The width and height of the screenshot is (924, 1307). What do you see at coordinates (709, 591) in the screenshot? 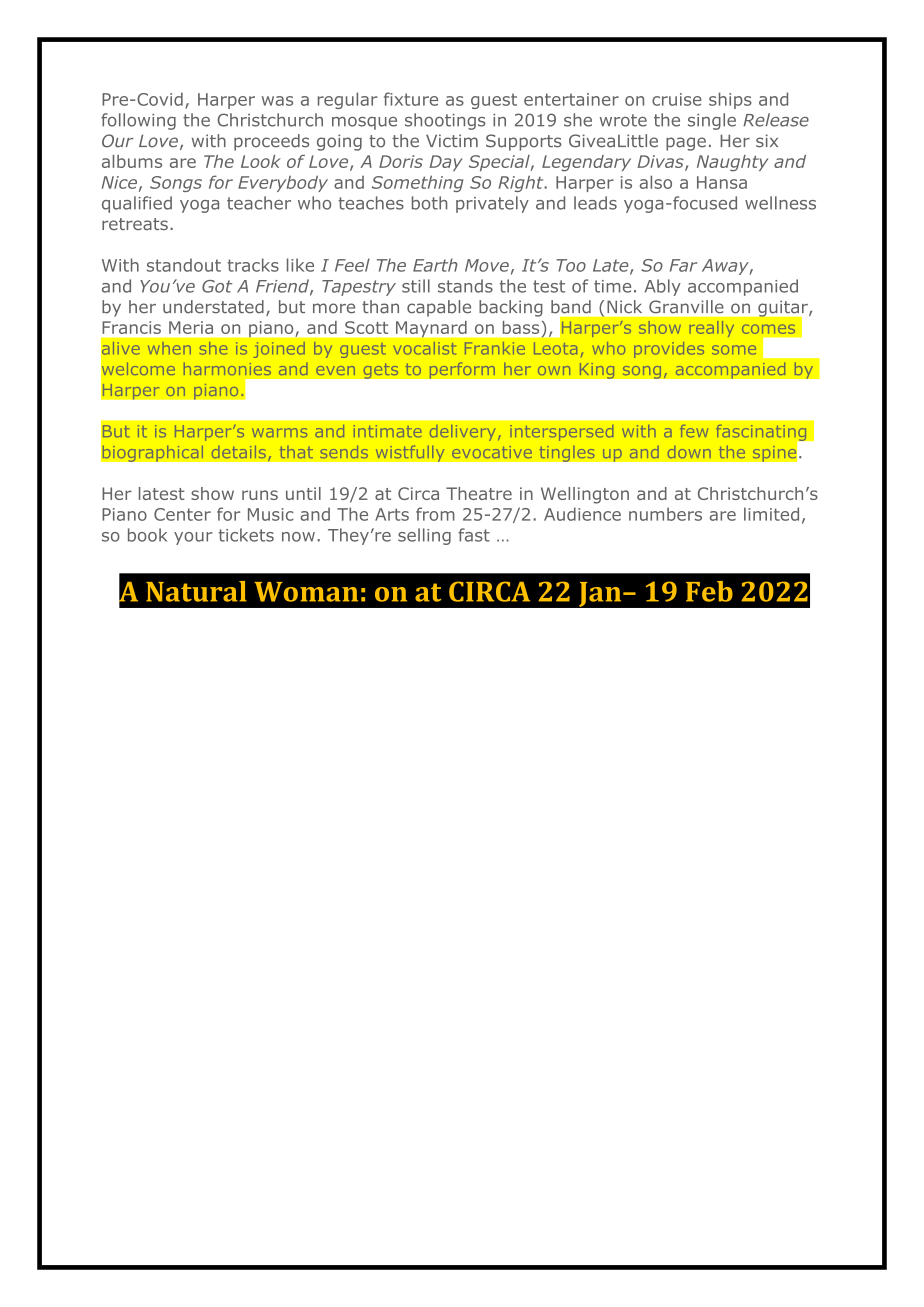
I see `Feb` at bounding box center [709, 591].
